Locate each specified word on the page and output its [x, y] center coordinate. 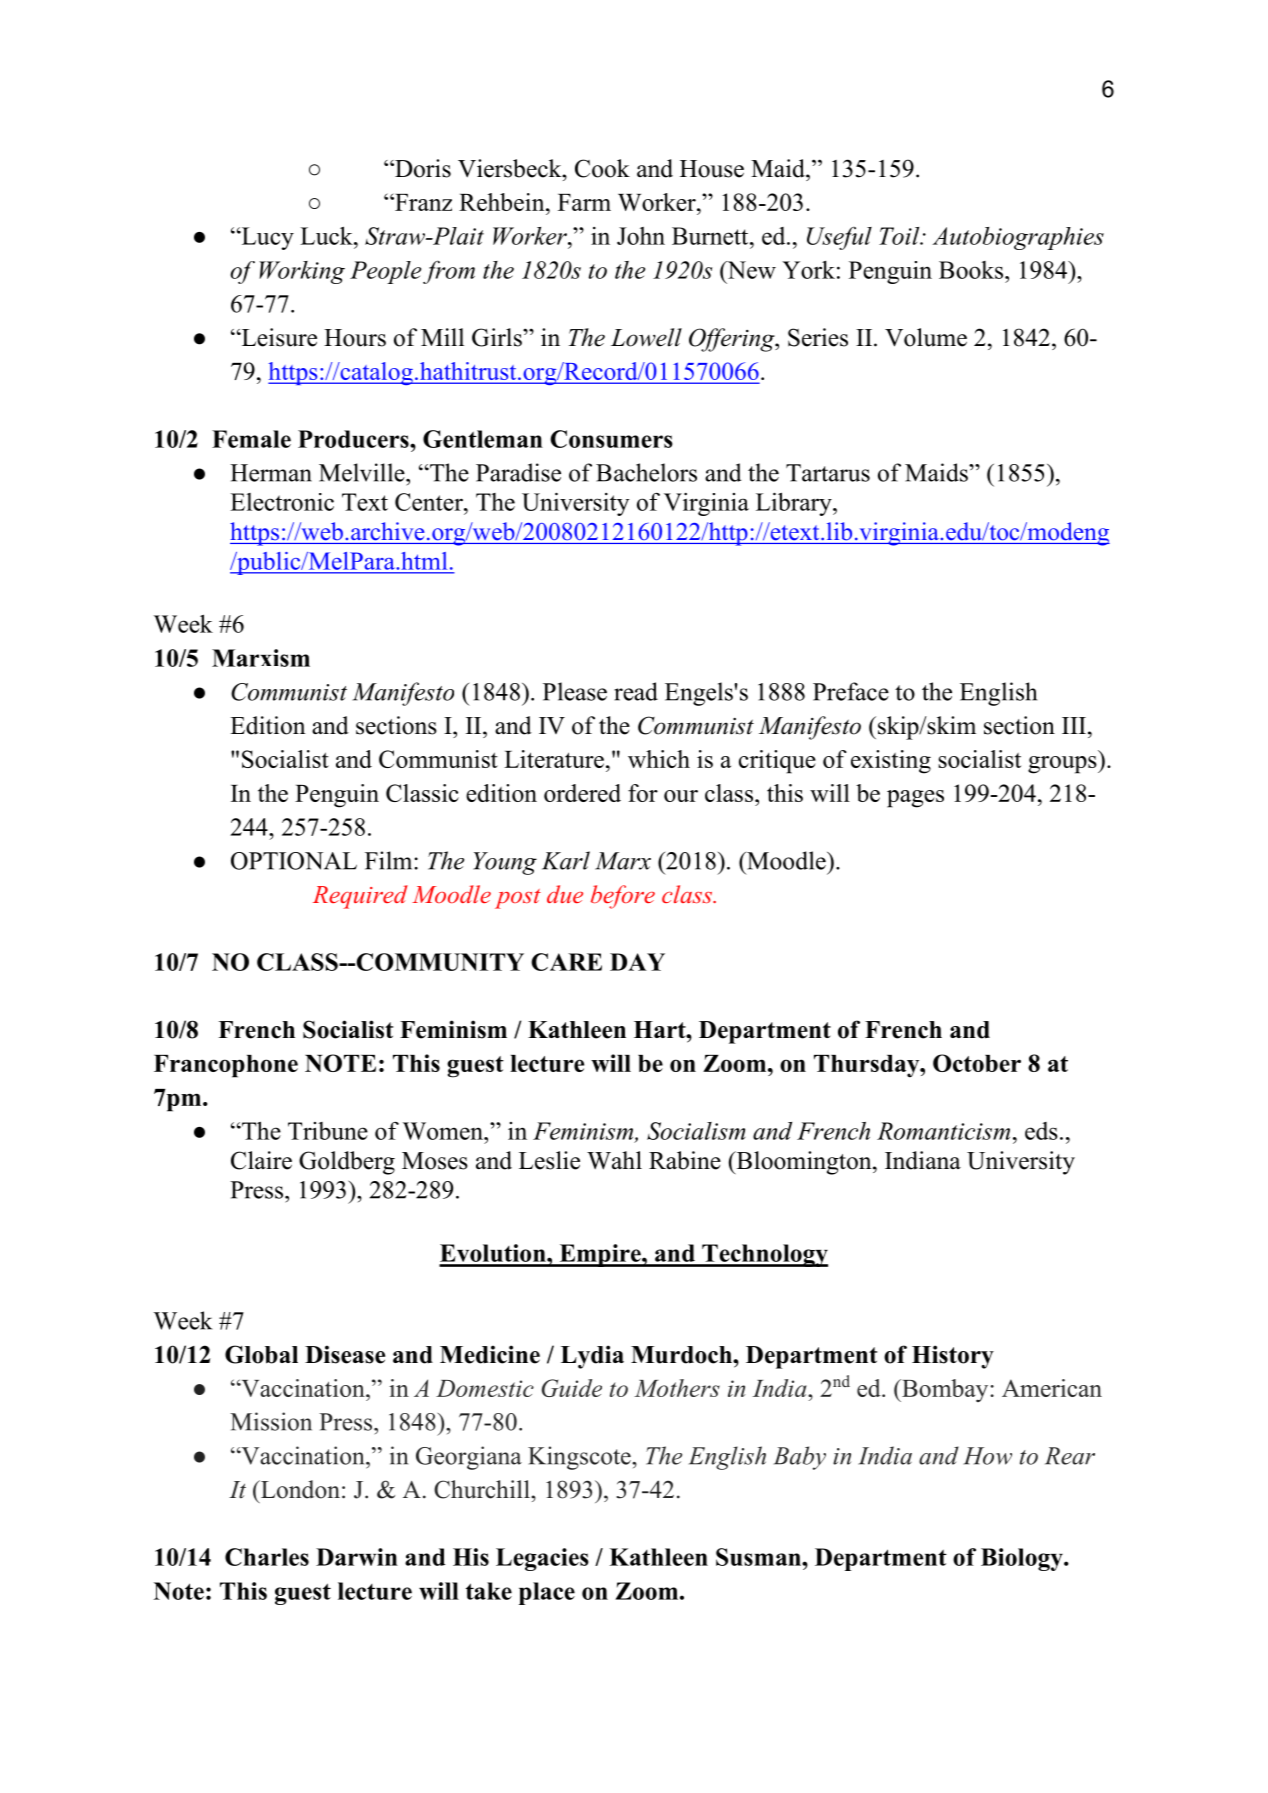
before [623, 897]
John [641, 236]
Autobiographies [1018, 238]
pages [915, 799]
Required [360, 897]
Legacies [542, 1559]
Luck [327, 235]
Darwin [357, 1557]
